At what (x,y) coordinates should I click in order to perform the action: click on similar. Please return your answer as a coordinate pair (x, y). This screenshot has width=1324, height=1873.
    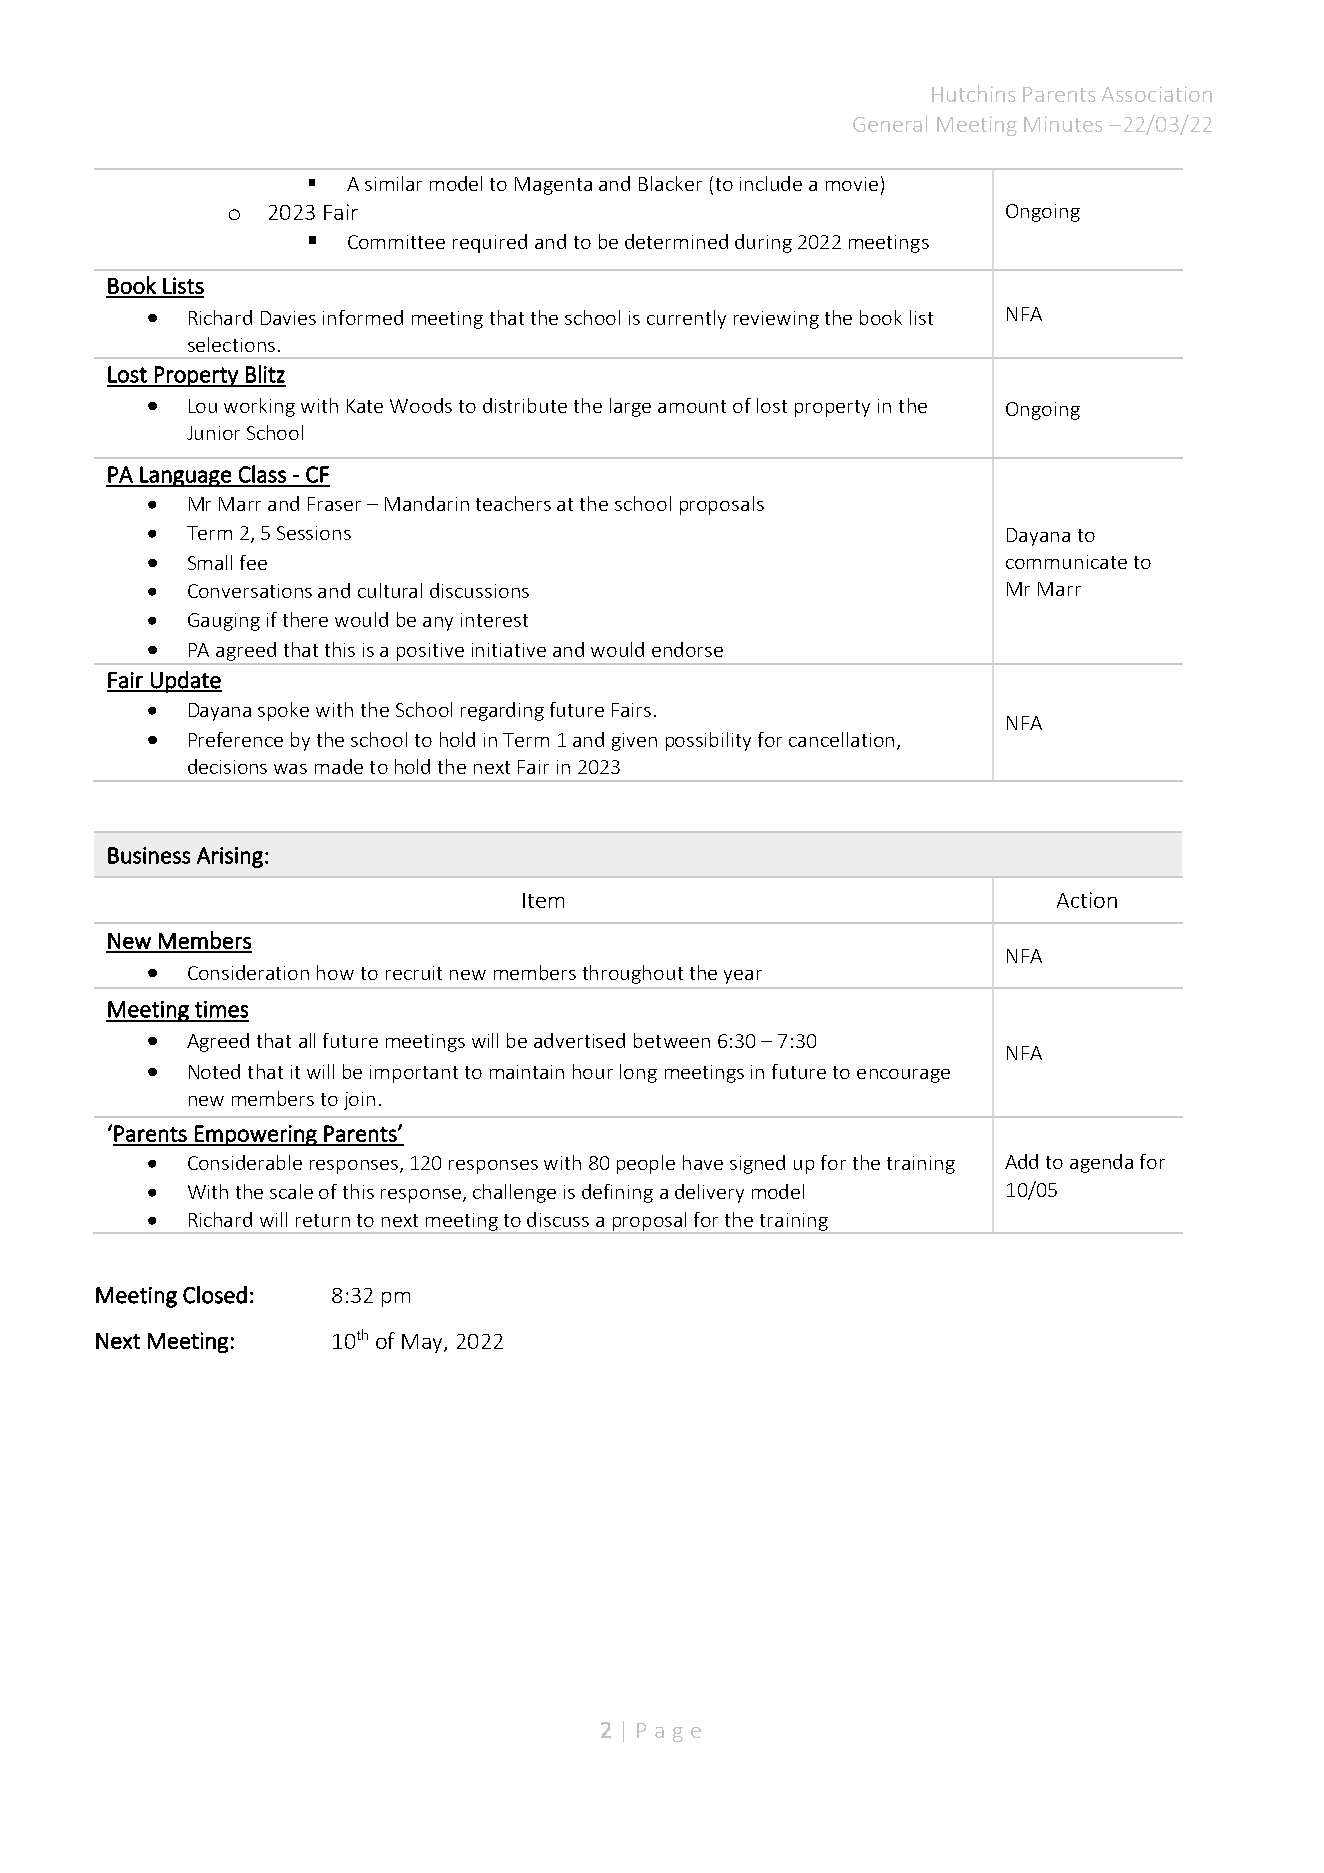
    Looking at the image, I should click on (393, 183).
